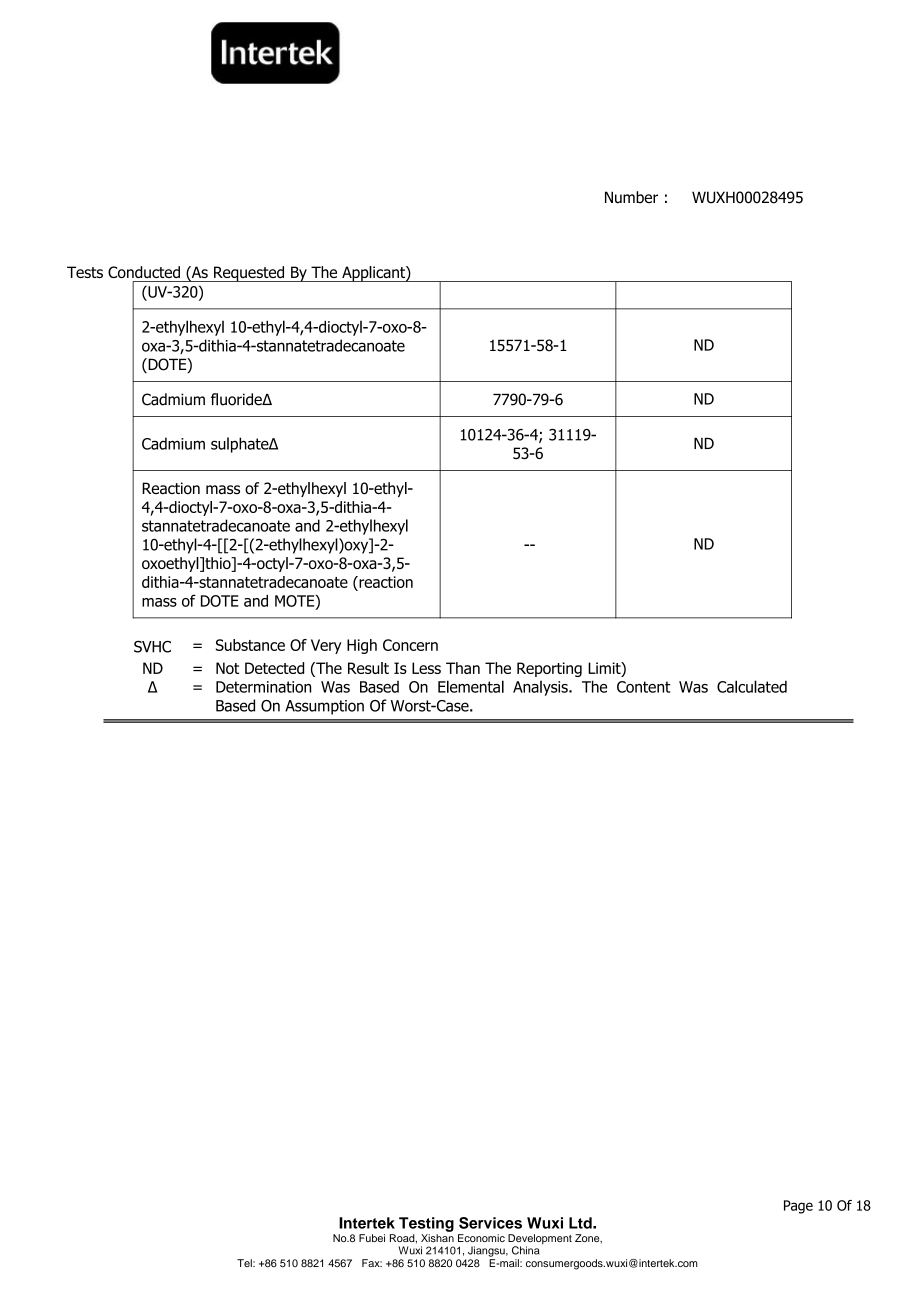 This document has width=924, height=1308. I want to click on Conducted, so click(144, 272).
